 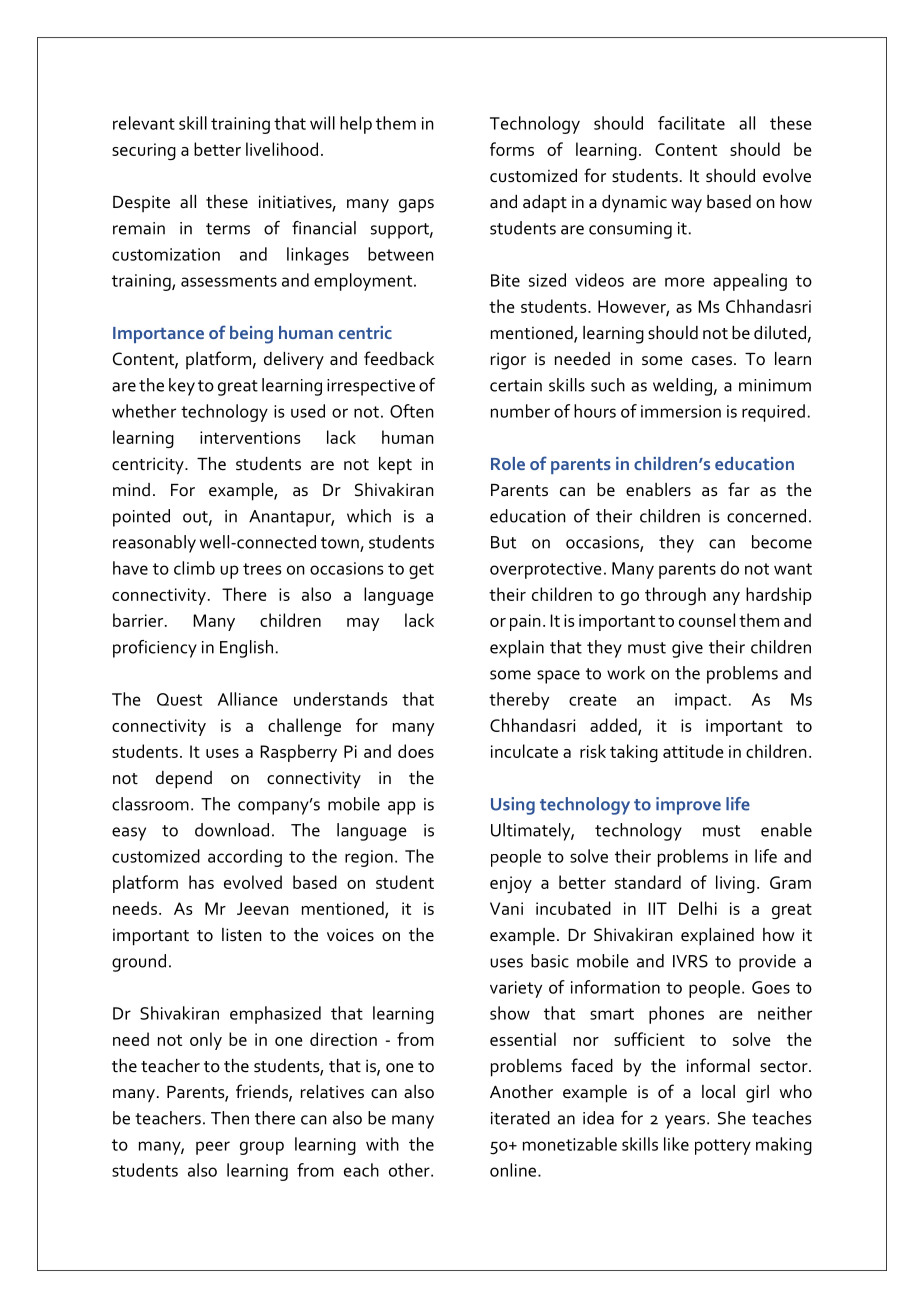 What do you see at coordinates (691, 123) in the image?
I see `facilitate` at bounding box center [691, 123].
